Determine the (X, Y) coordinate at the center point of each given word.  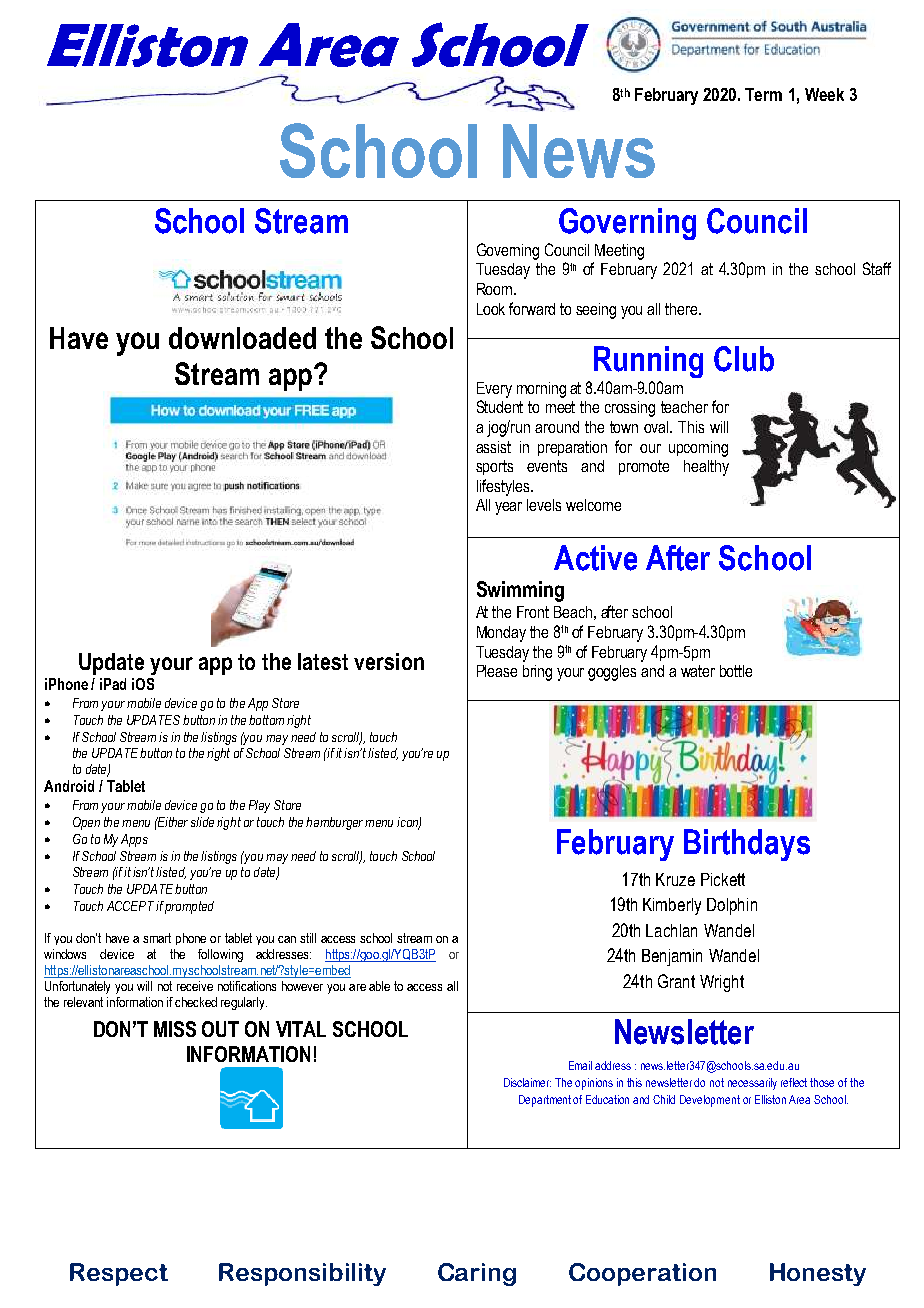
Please (497, 671)
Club (744, 359)
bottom (266, 720)
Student (500, 406)
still (308, 938)
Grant (676, 981)
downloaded (242, 338)
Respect (119, 1274)
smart (157, 938)
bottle (736, 671)
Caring (477, 1274)
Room (496, 289)
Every (494, 390)
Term (763, 94)
